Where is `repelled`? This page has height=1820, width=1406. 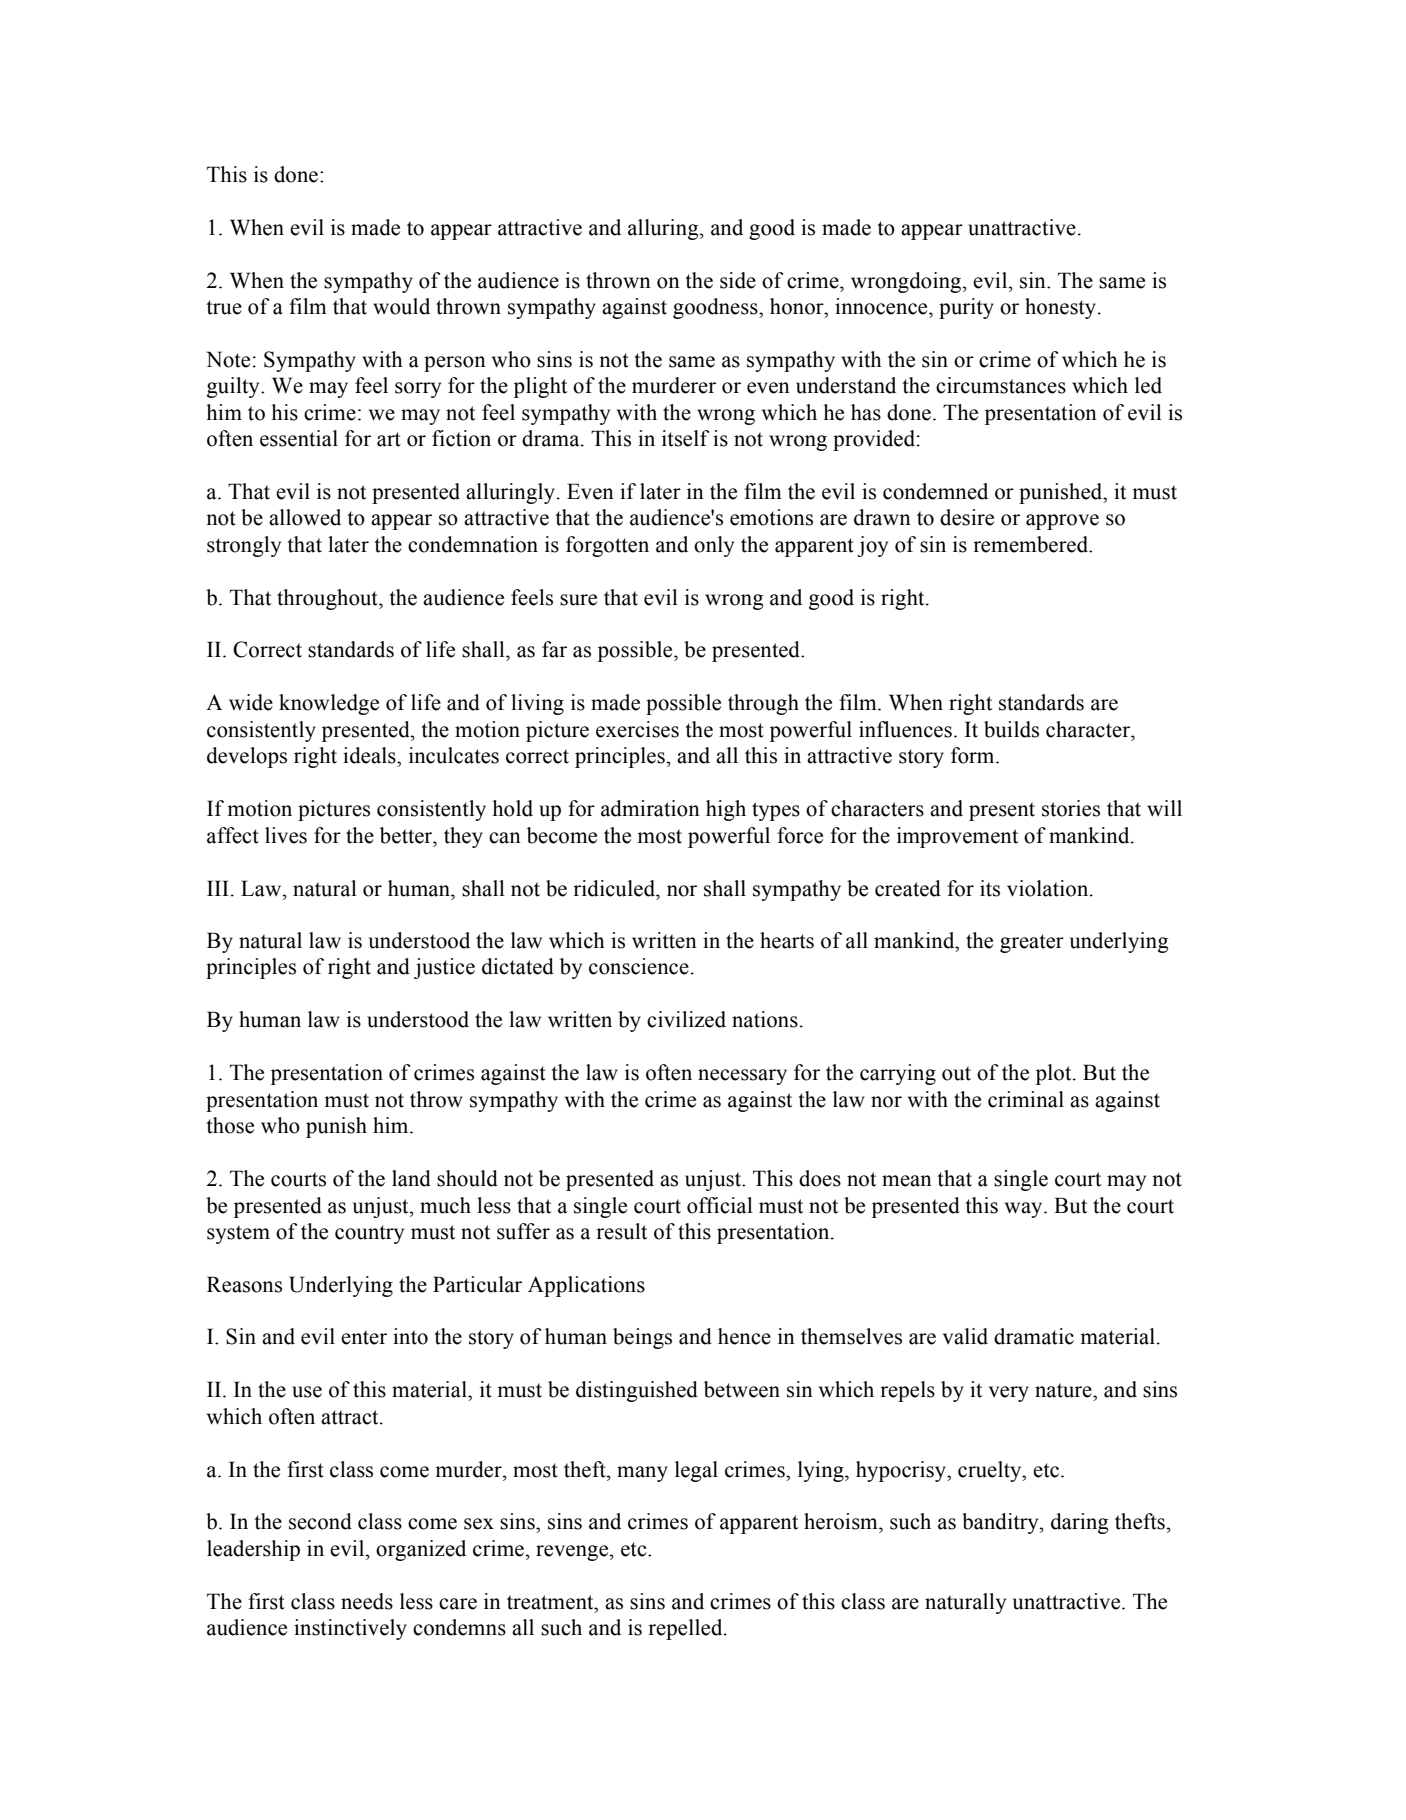 repelled is located at coordinates (686, 1629).
